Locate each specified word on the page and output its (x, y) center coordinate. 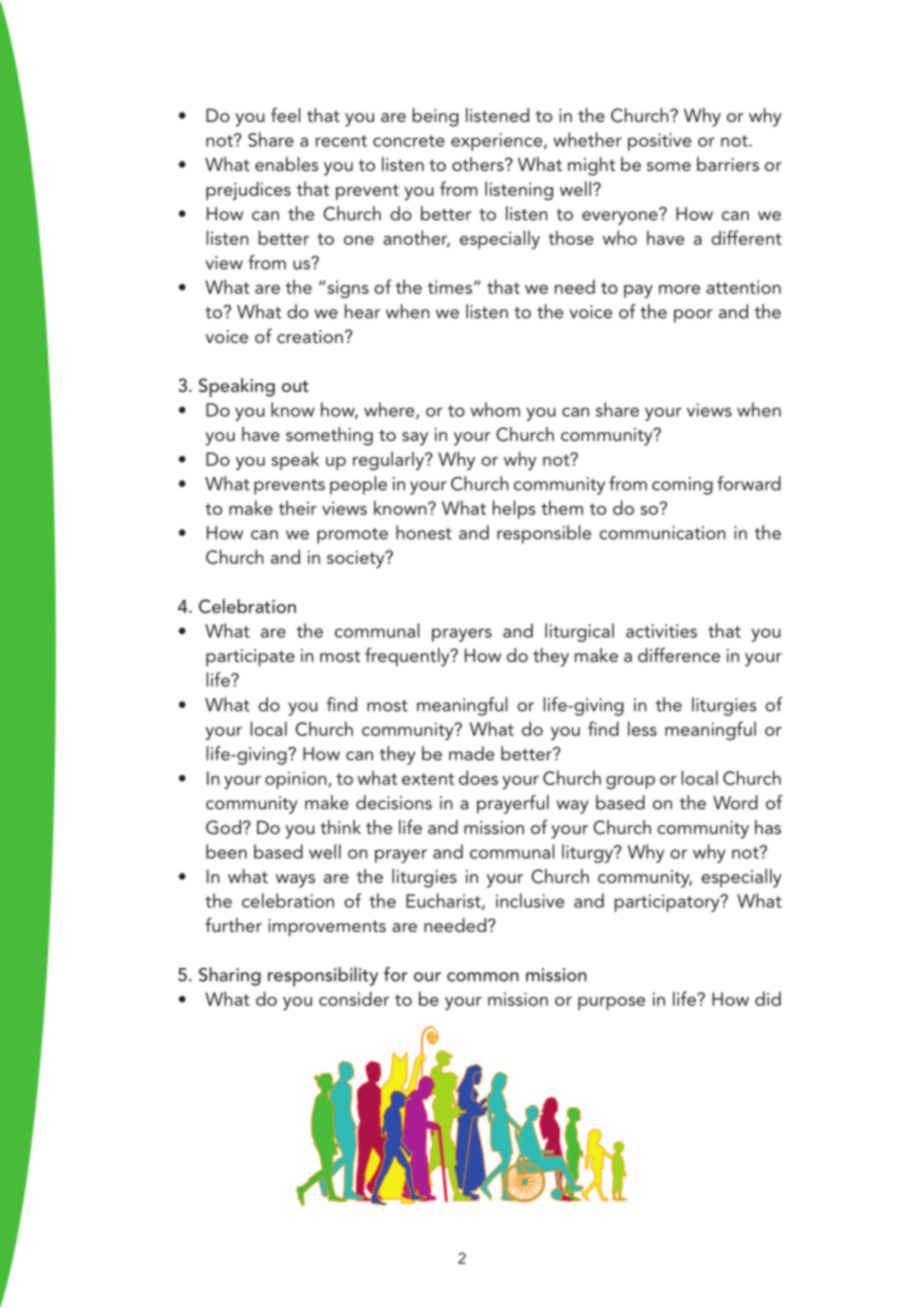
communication (662, 533)
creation (310, 336)
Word (735, 802)
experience (498, 142)
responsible (544, 534)
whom (495, 409)
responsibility (323, 977)
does (478, 777)
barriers (728, 164)
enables (287, 164)
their (297, 507)
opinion (297, 780)
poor (693, 316)
